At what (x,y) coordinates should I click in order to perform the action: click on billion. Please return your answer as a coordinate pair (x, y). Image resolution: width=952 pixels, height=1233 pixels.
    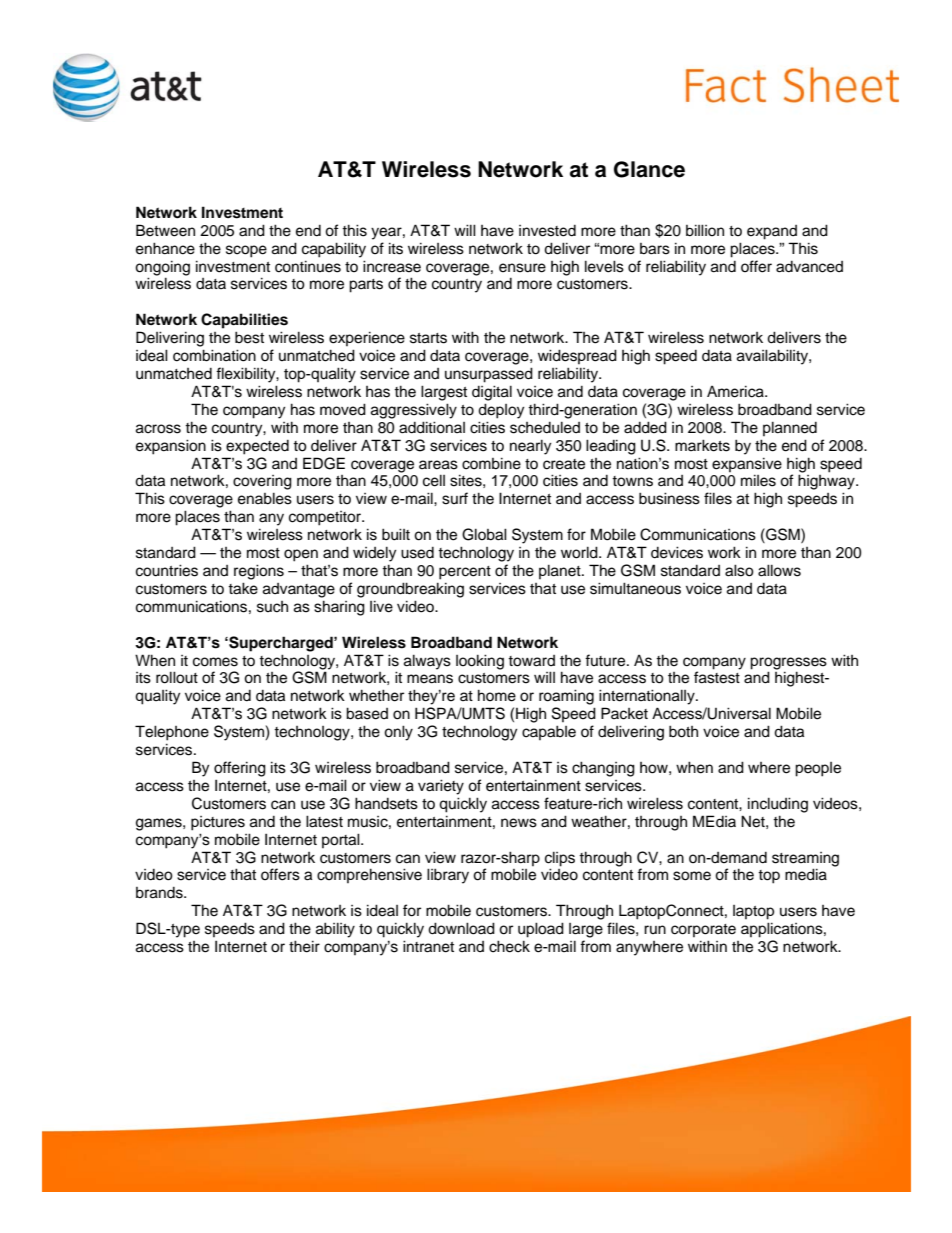
    Looking at the image, I should click on (705, 230).
